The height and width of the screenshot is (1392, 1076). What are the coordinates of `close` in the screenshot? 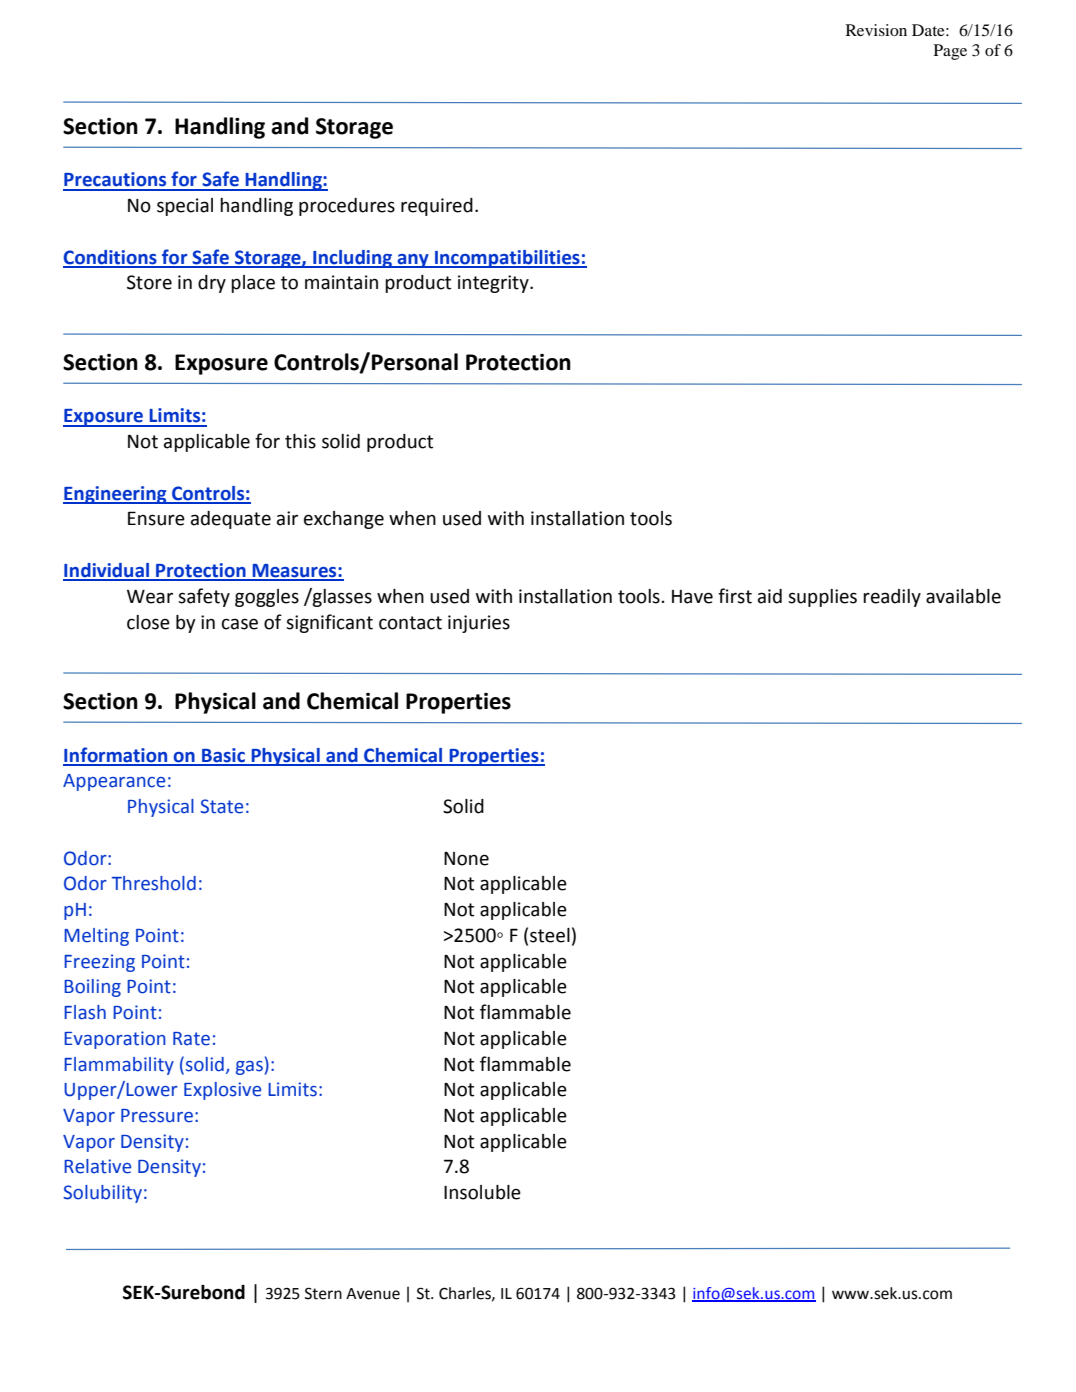 It's located at (148, 622).
